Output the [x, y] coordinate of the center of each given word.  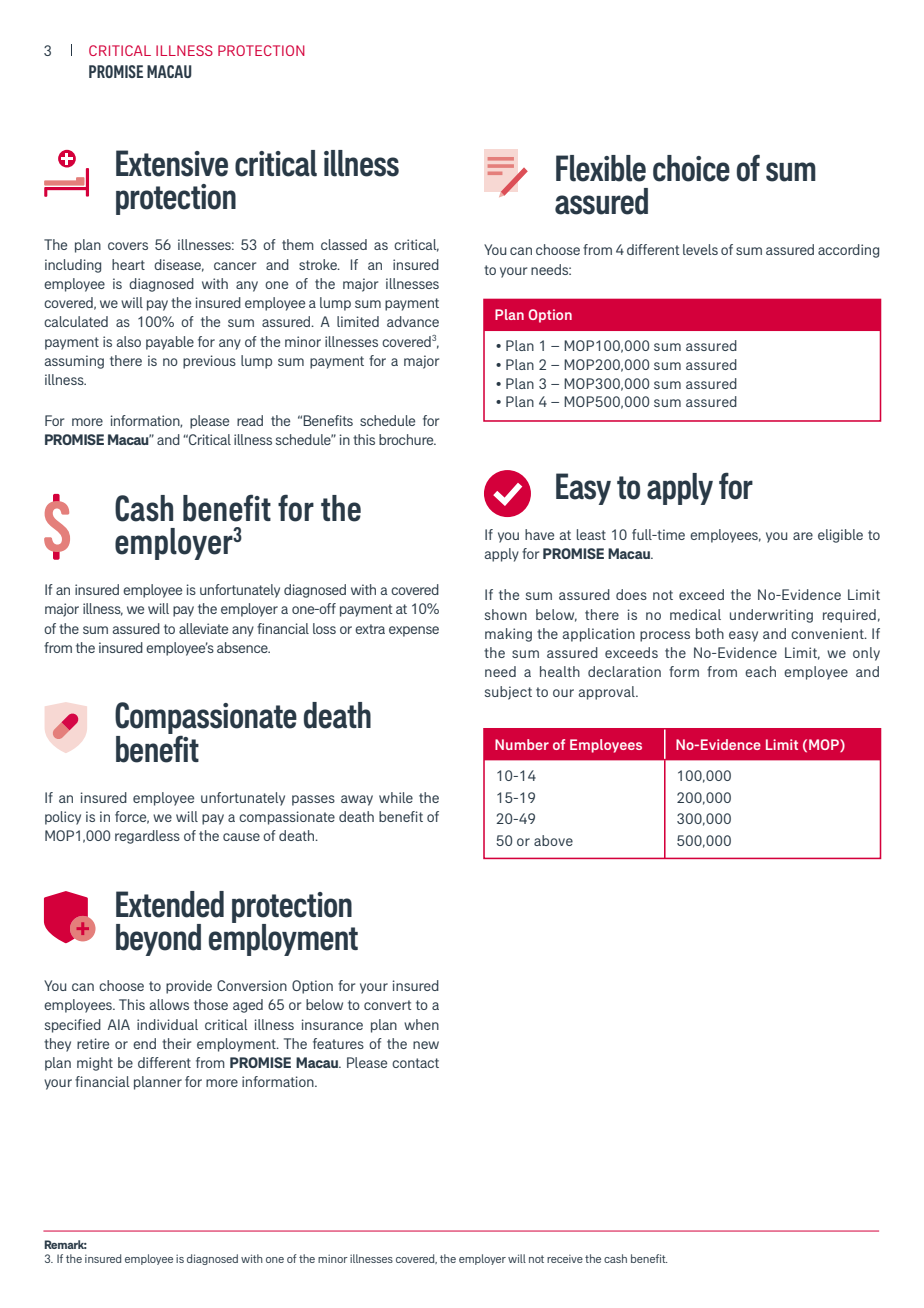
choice [691, 168]
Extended [170, 904]
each [760, 671]
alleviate [203, 628]
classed [344, 244]
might [95, 1064]
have [539, 534]
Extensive [172, 163]
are [803, 536]
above [553, 840]
